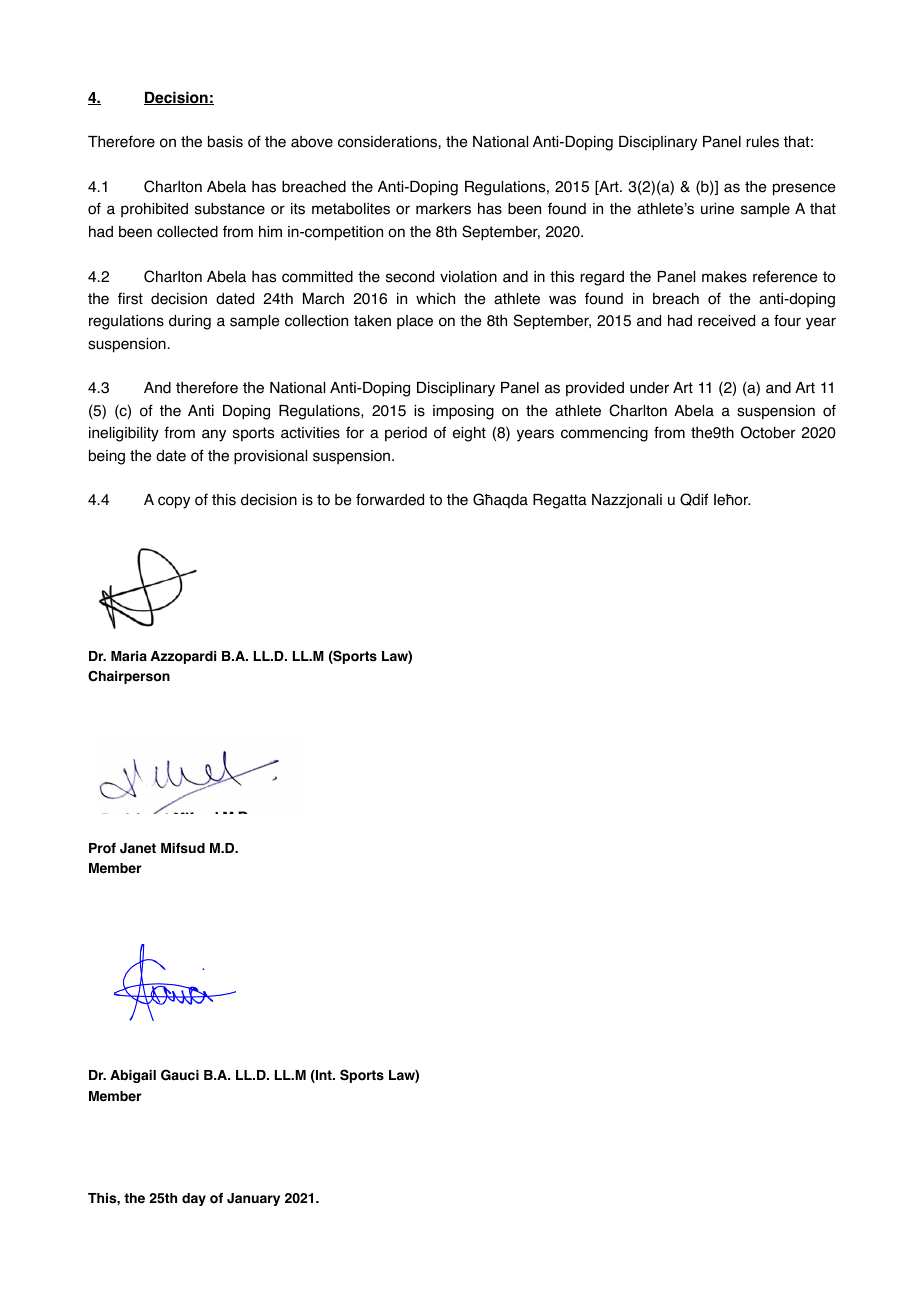 The width and height of the screenshot is (924, 1308). Describe the element at coordinates (253, 1199) in the screenshot. I see `January` at that location.
